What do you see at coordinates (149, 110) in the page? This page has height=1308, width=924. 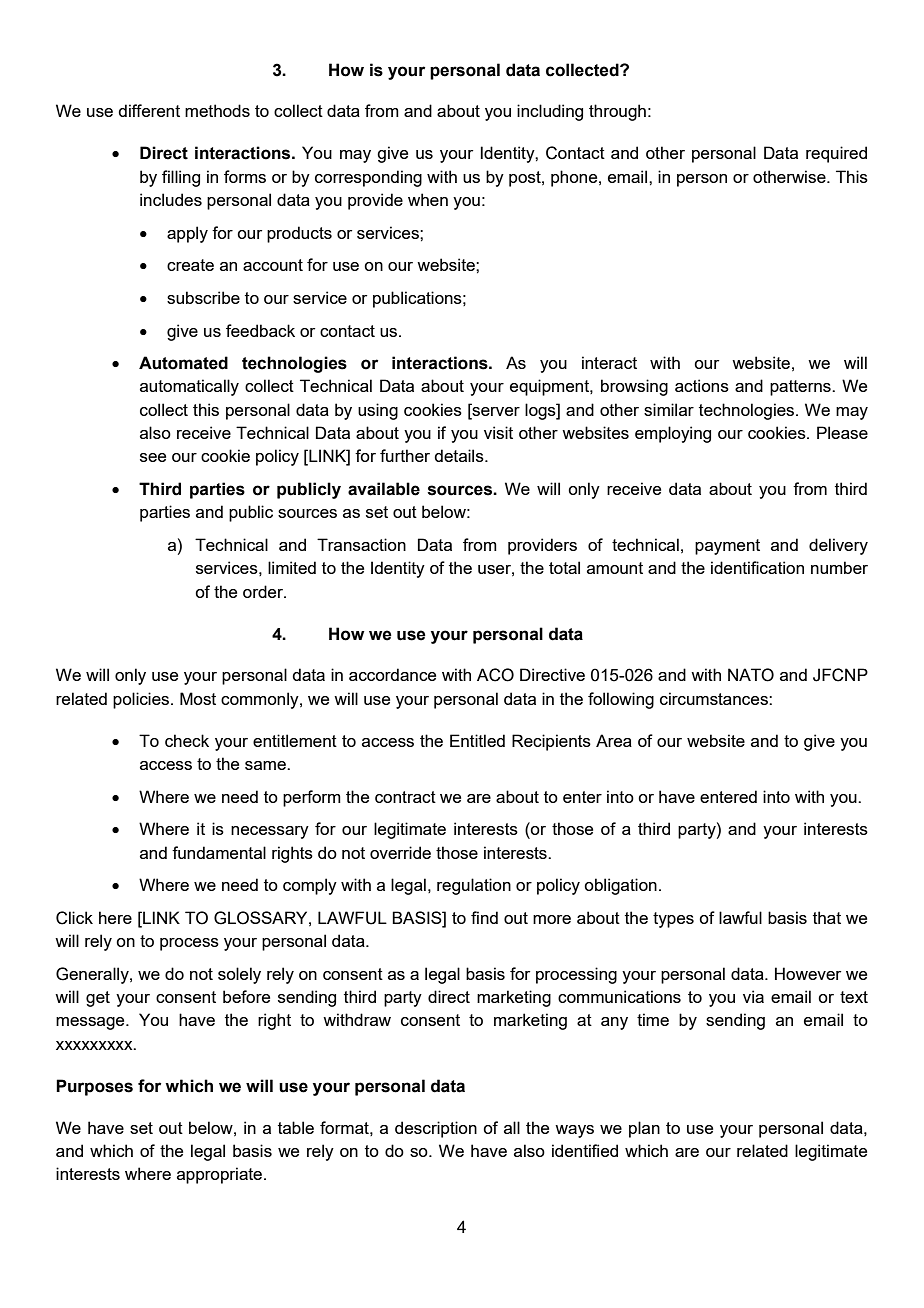 I see `different` at bounding box center [149, 110].
